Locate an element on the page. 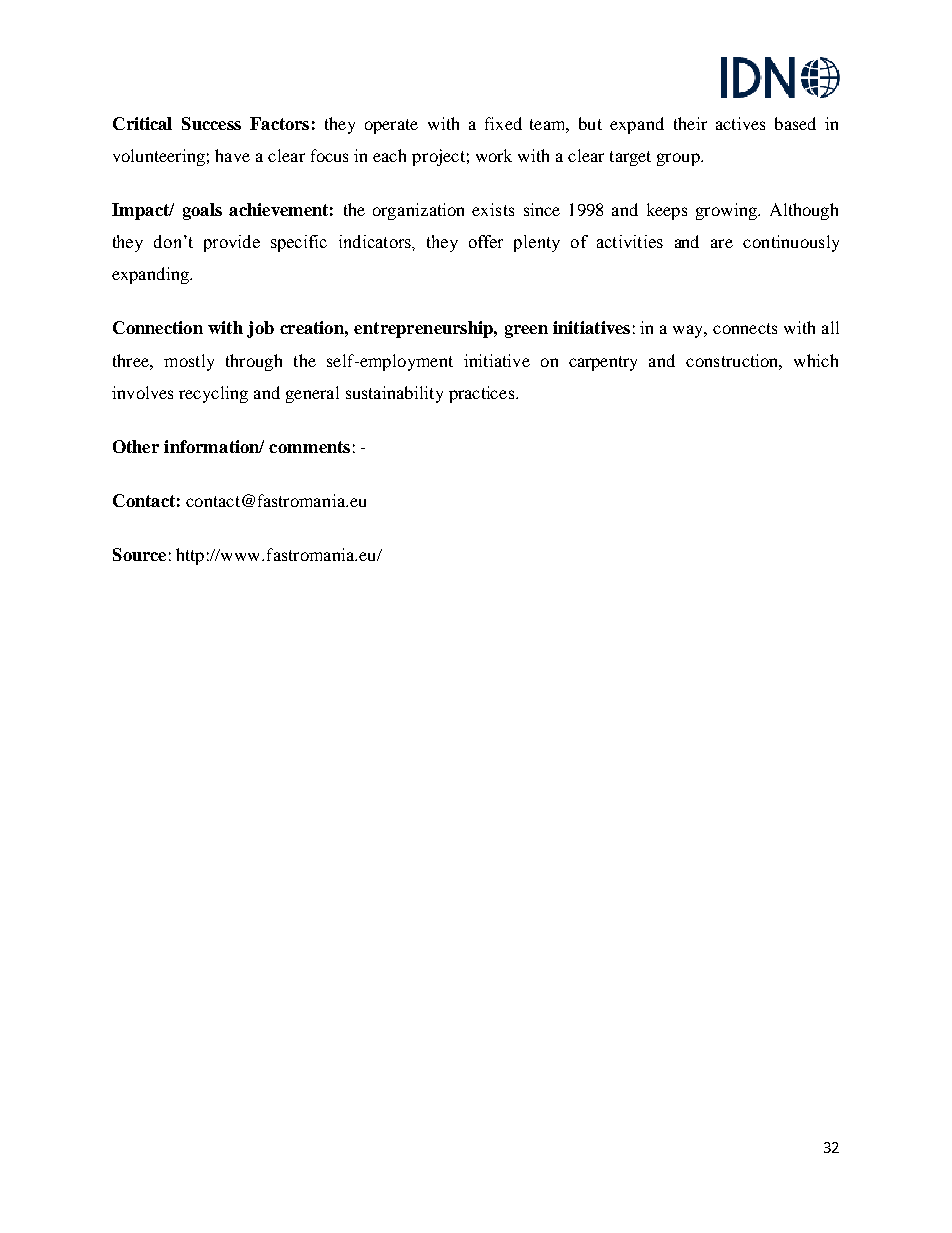 The image size is (952, 1233). provide is located at coordinates (232, 243).
